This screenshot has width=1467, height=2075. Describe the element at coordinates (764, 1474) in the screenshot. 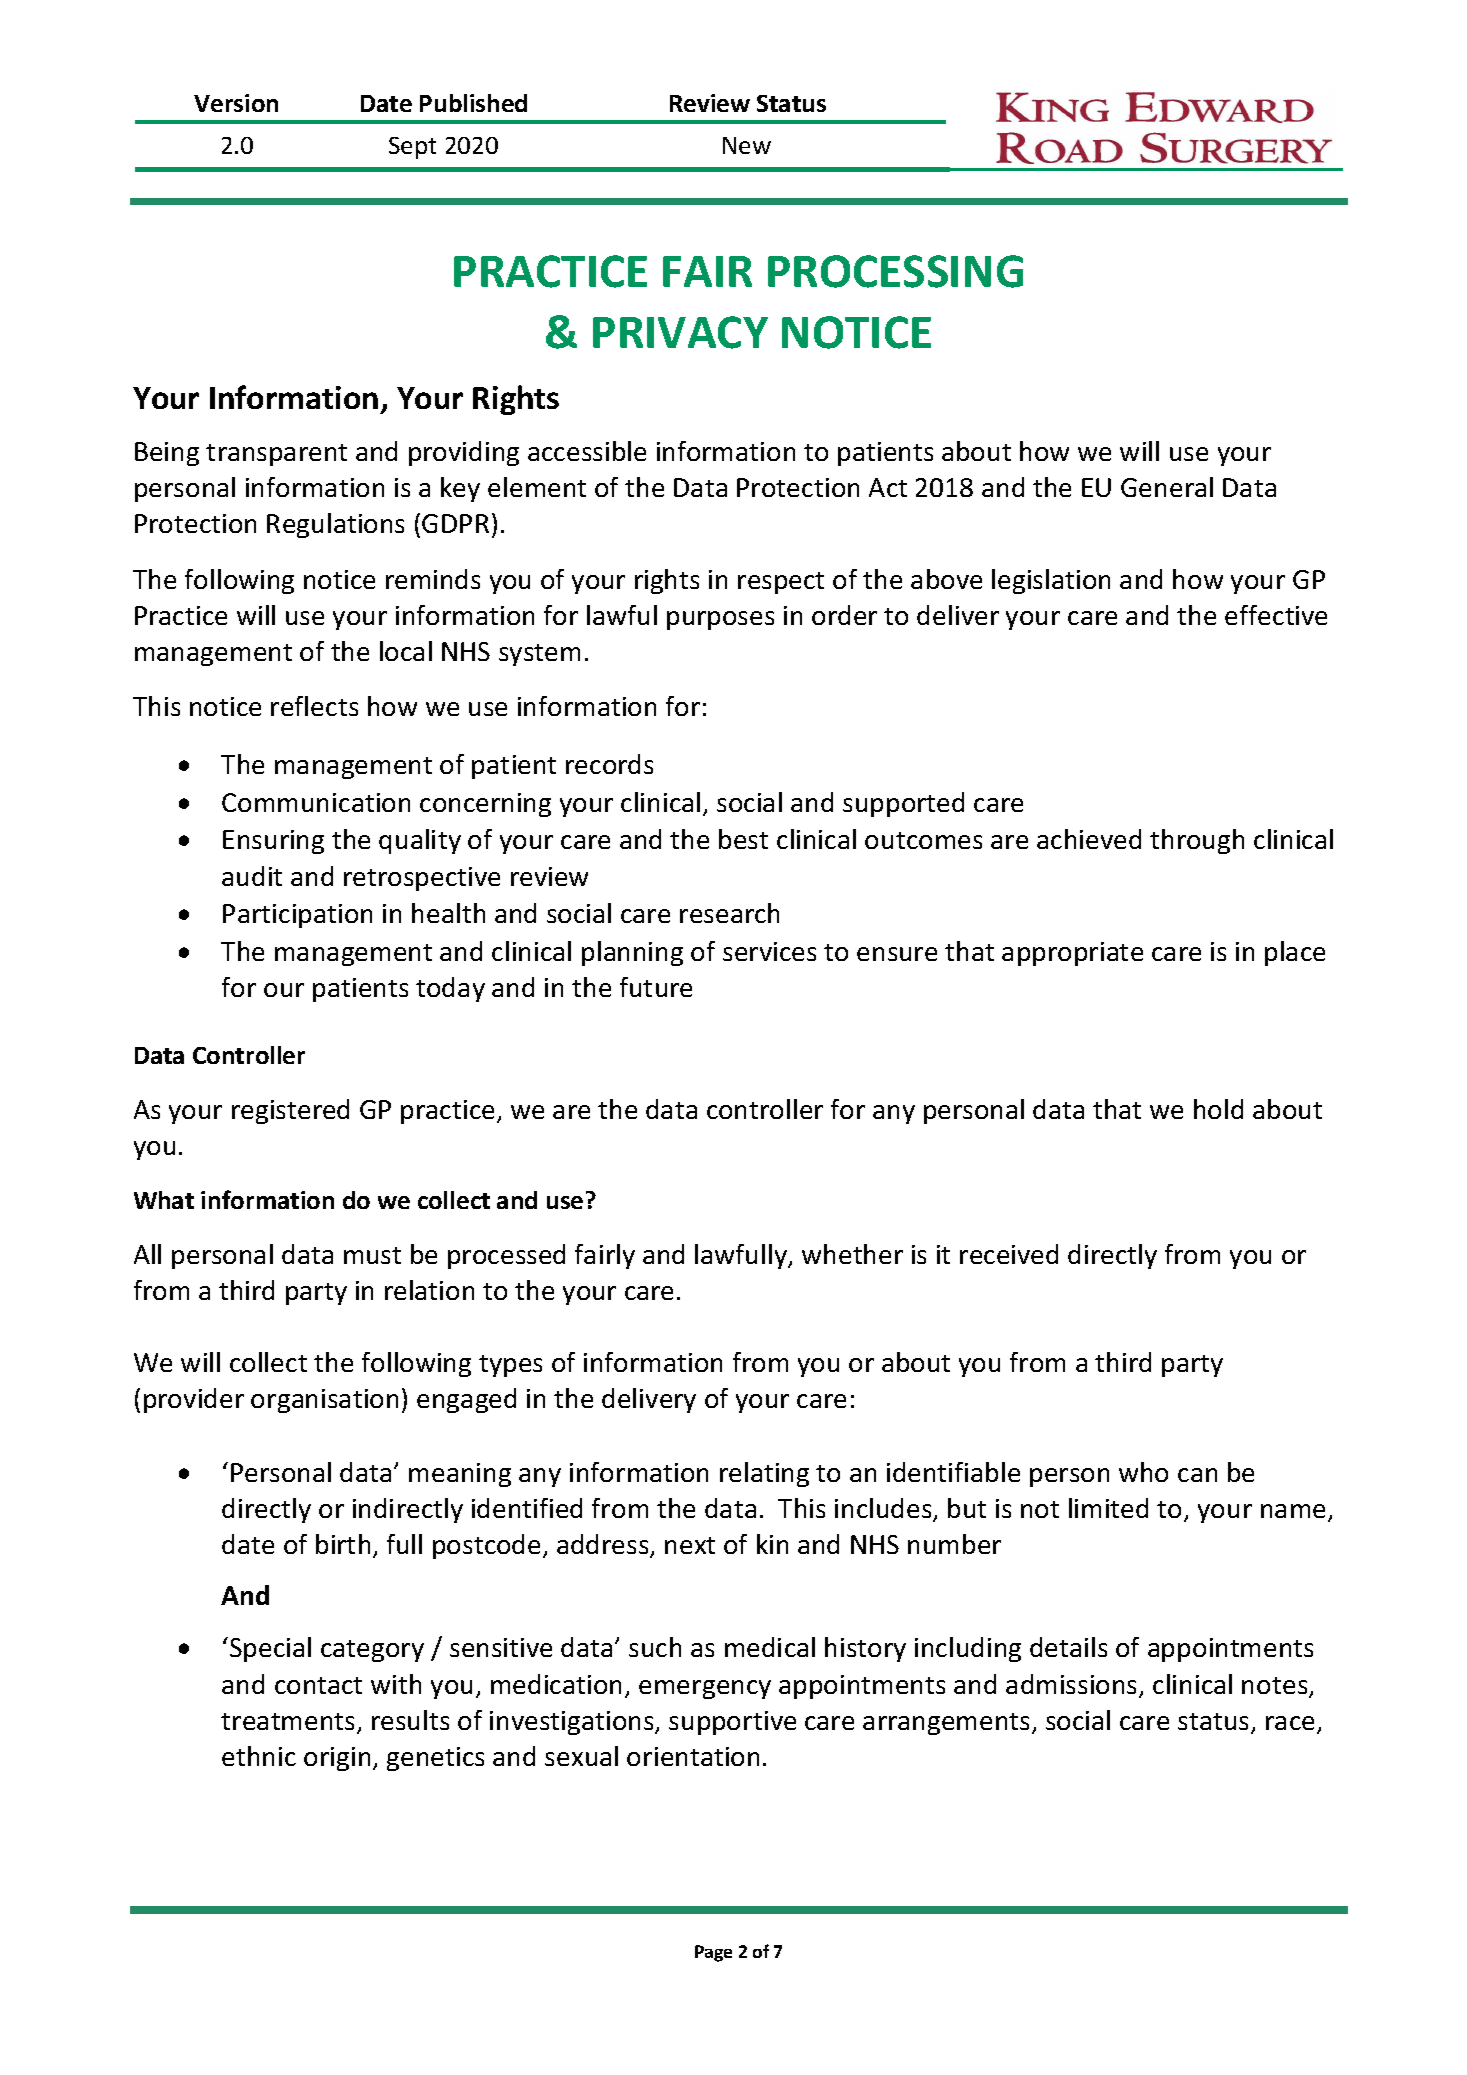

I see `relating` at that location.
